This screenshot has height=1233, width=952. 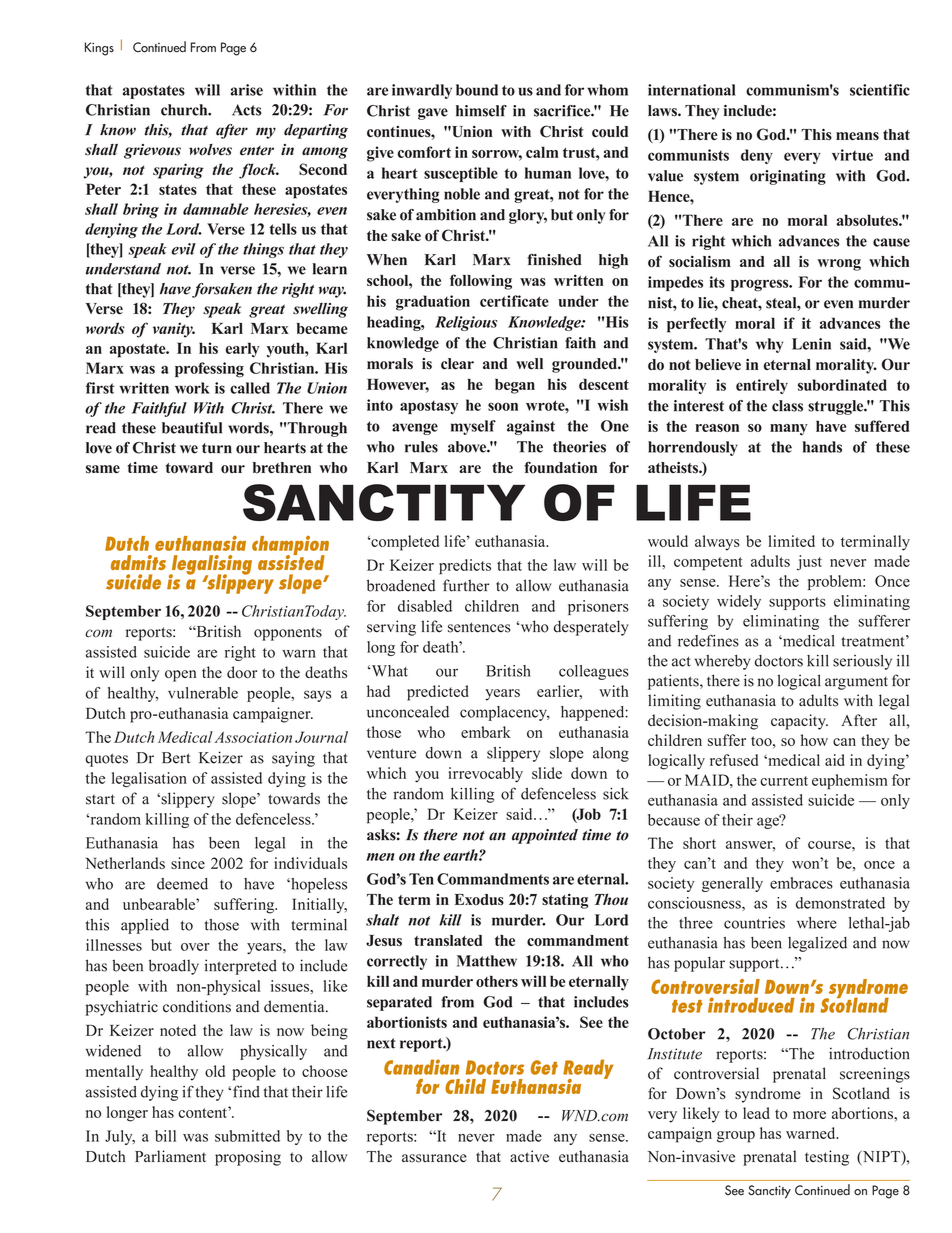 I want to click on irrevocably, so click(x=485, y=775).
